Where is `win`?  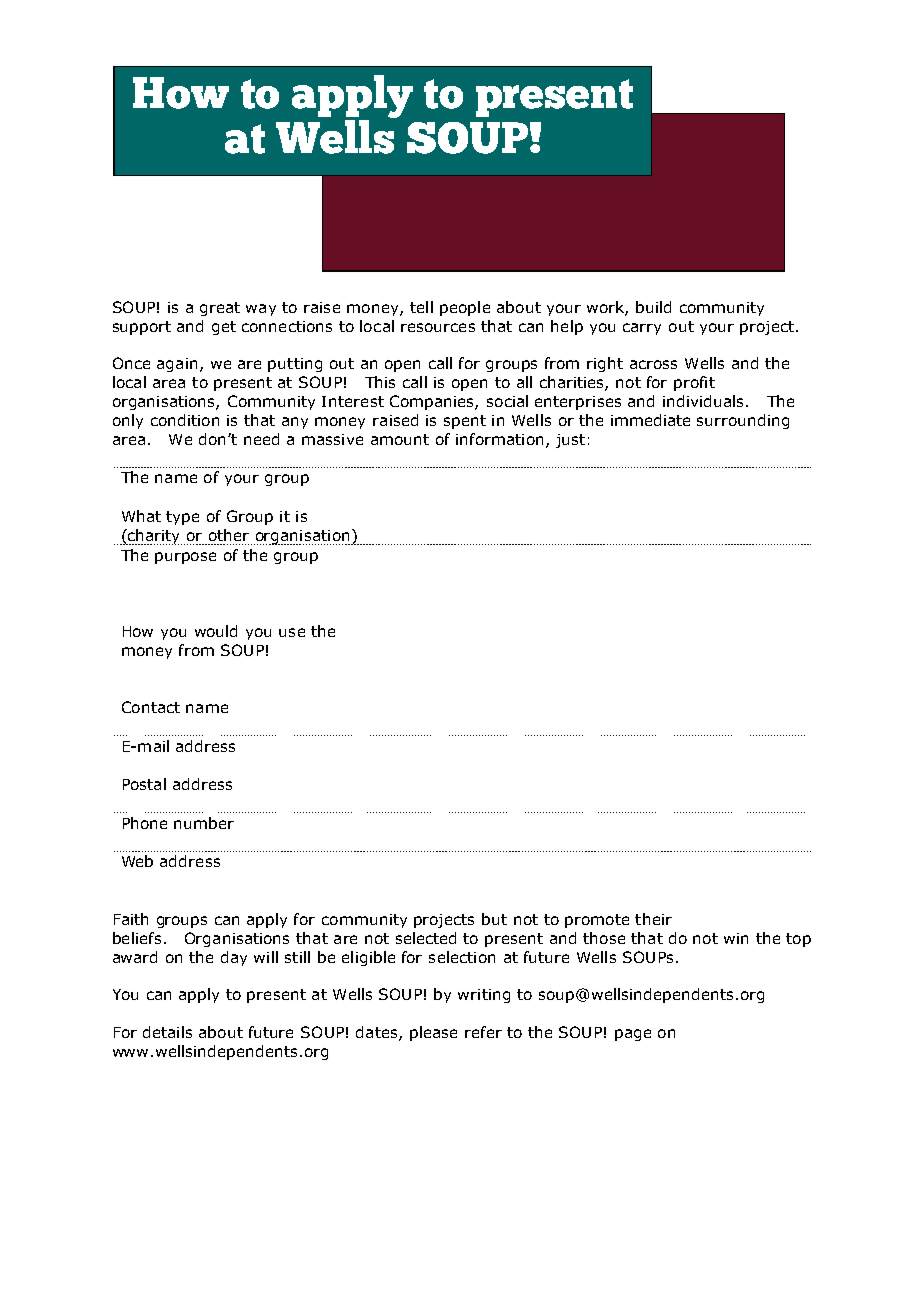 win is located at coordinates (736, 938).
